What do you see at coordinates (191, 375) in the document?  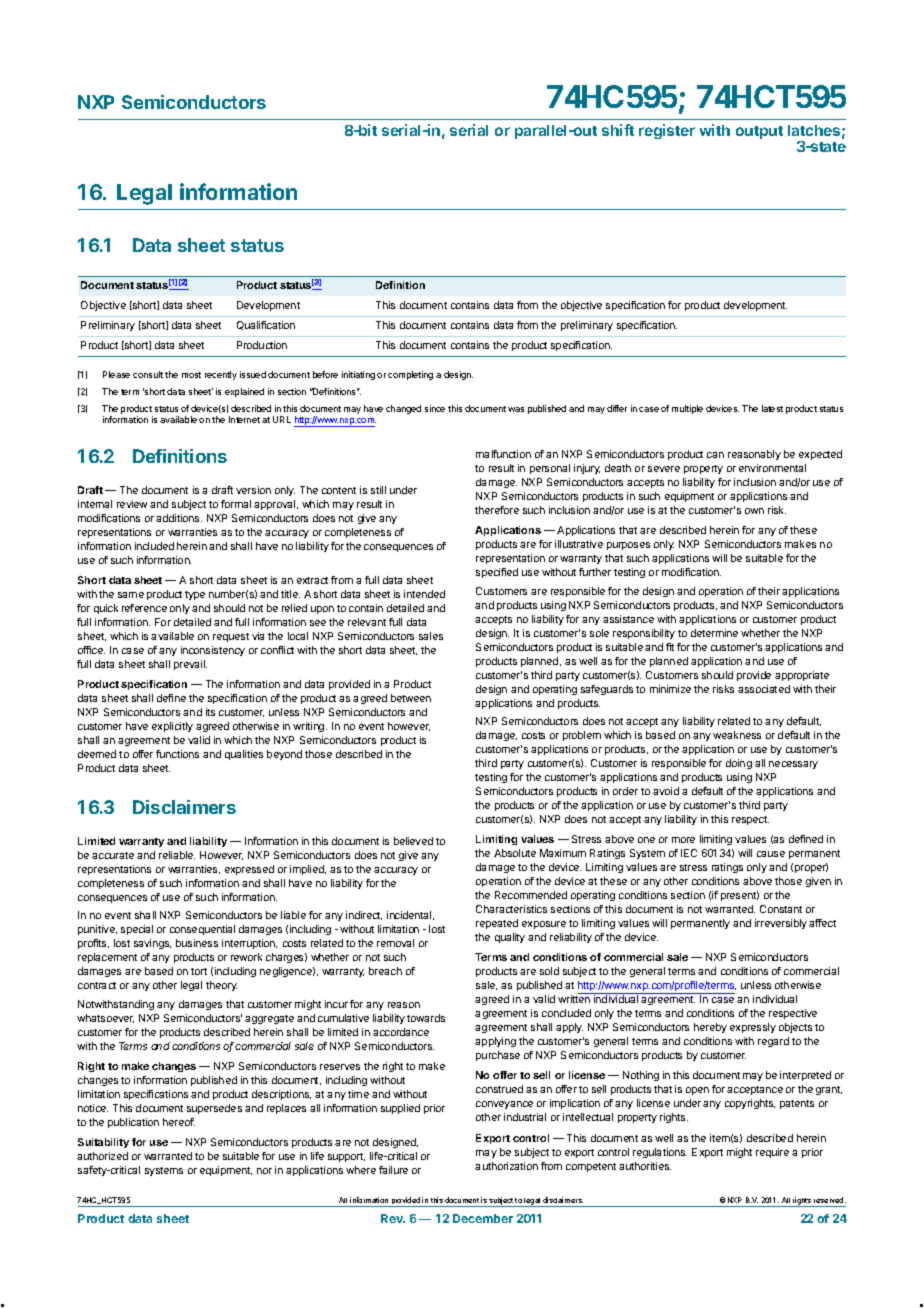 I see `most` at bounding box center [191, 375].
